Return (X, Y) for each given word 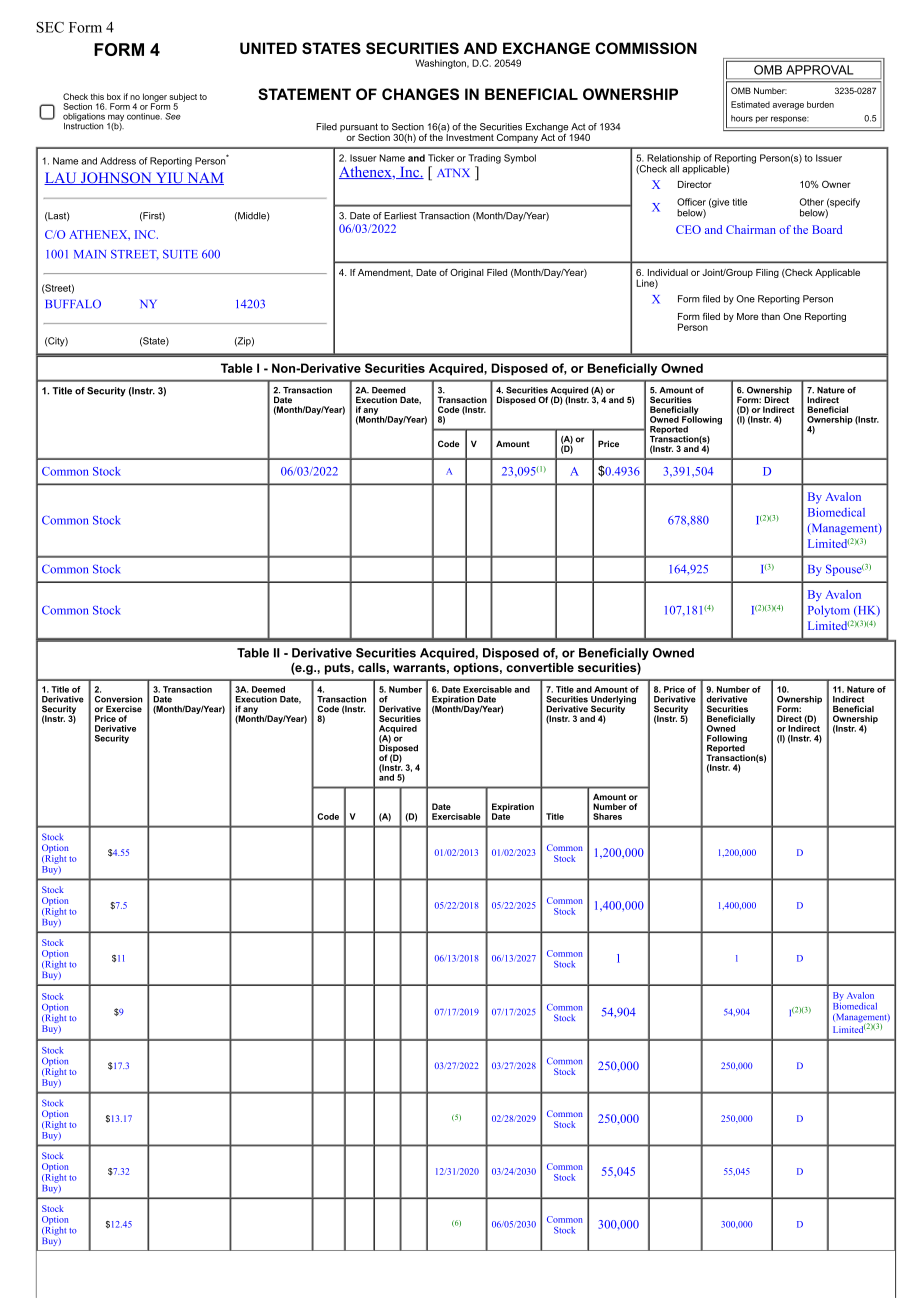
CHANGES (420, 94)
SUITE (180, 254)
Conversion (119, 699)
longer (155, 98)
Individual (668, 272)
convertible (540, 667)
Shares (607, 816)
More (747, 316)
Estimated (750, 104)
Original (467, 273)
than (770, 316)
